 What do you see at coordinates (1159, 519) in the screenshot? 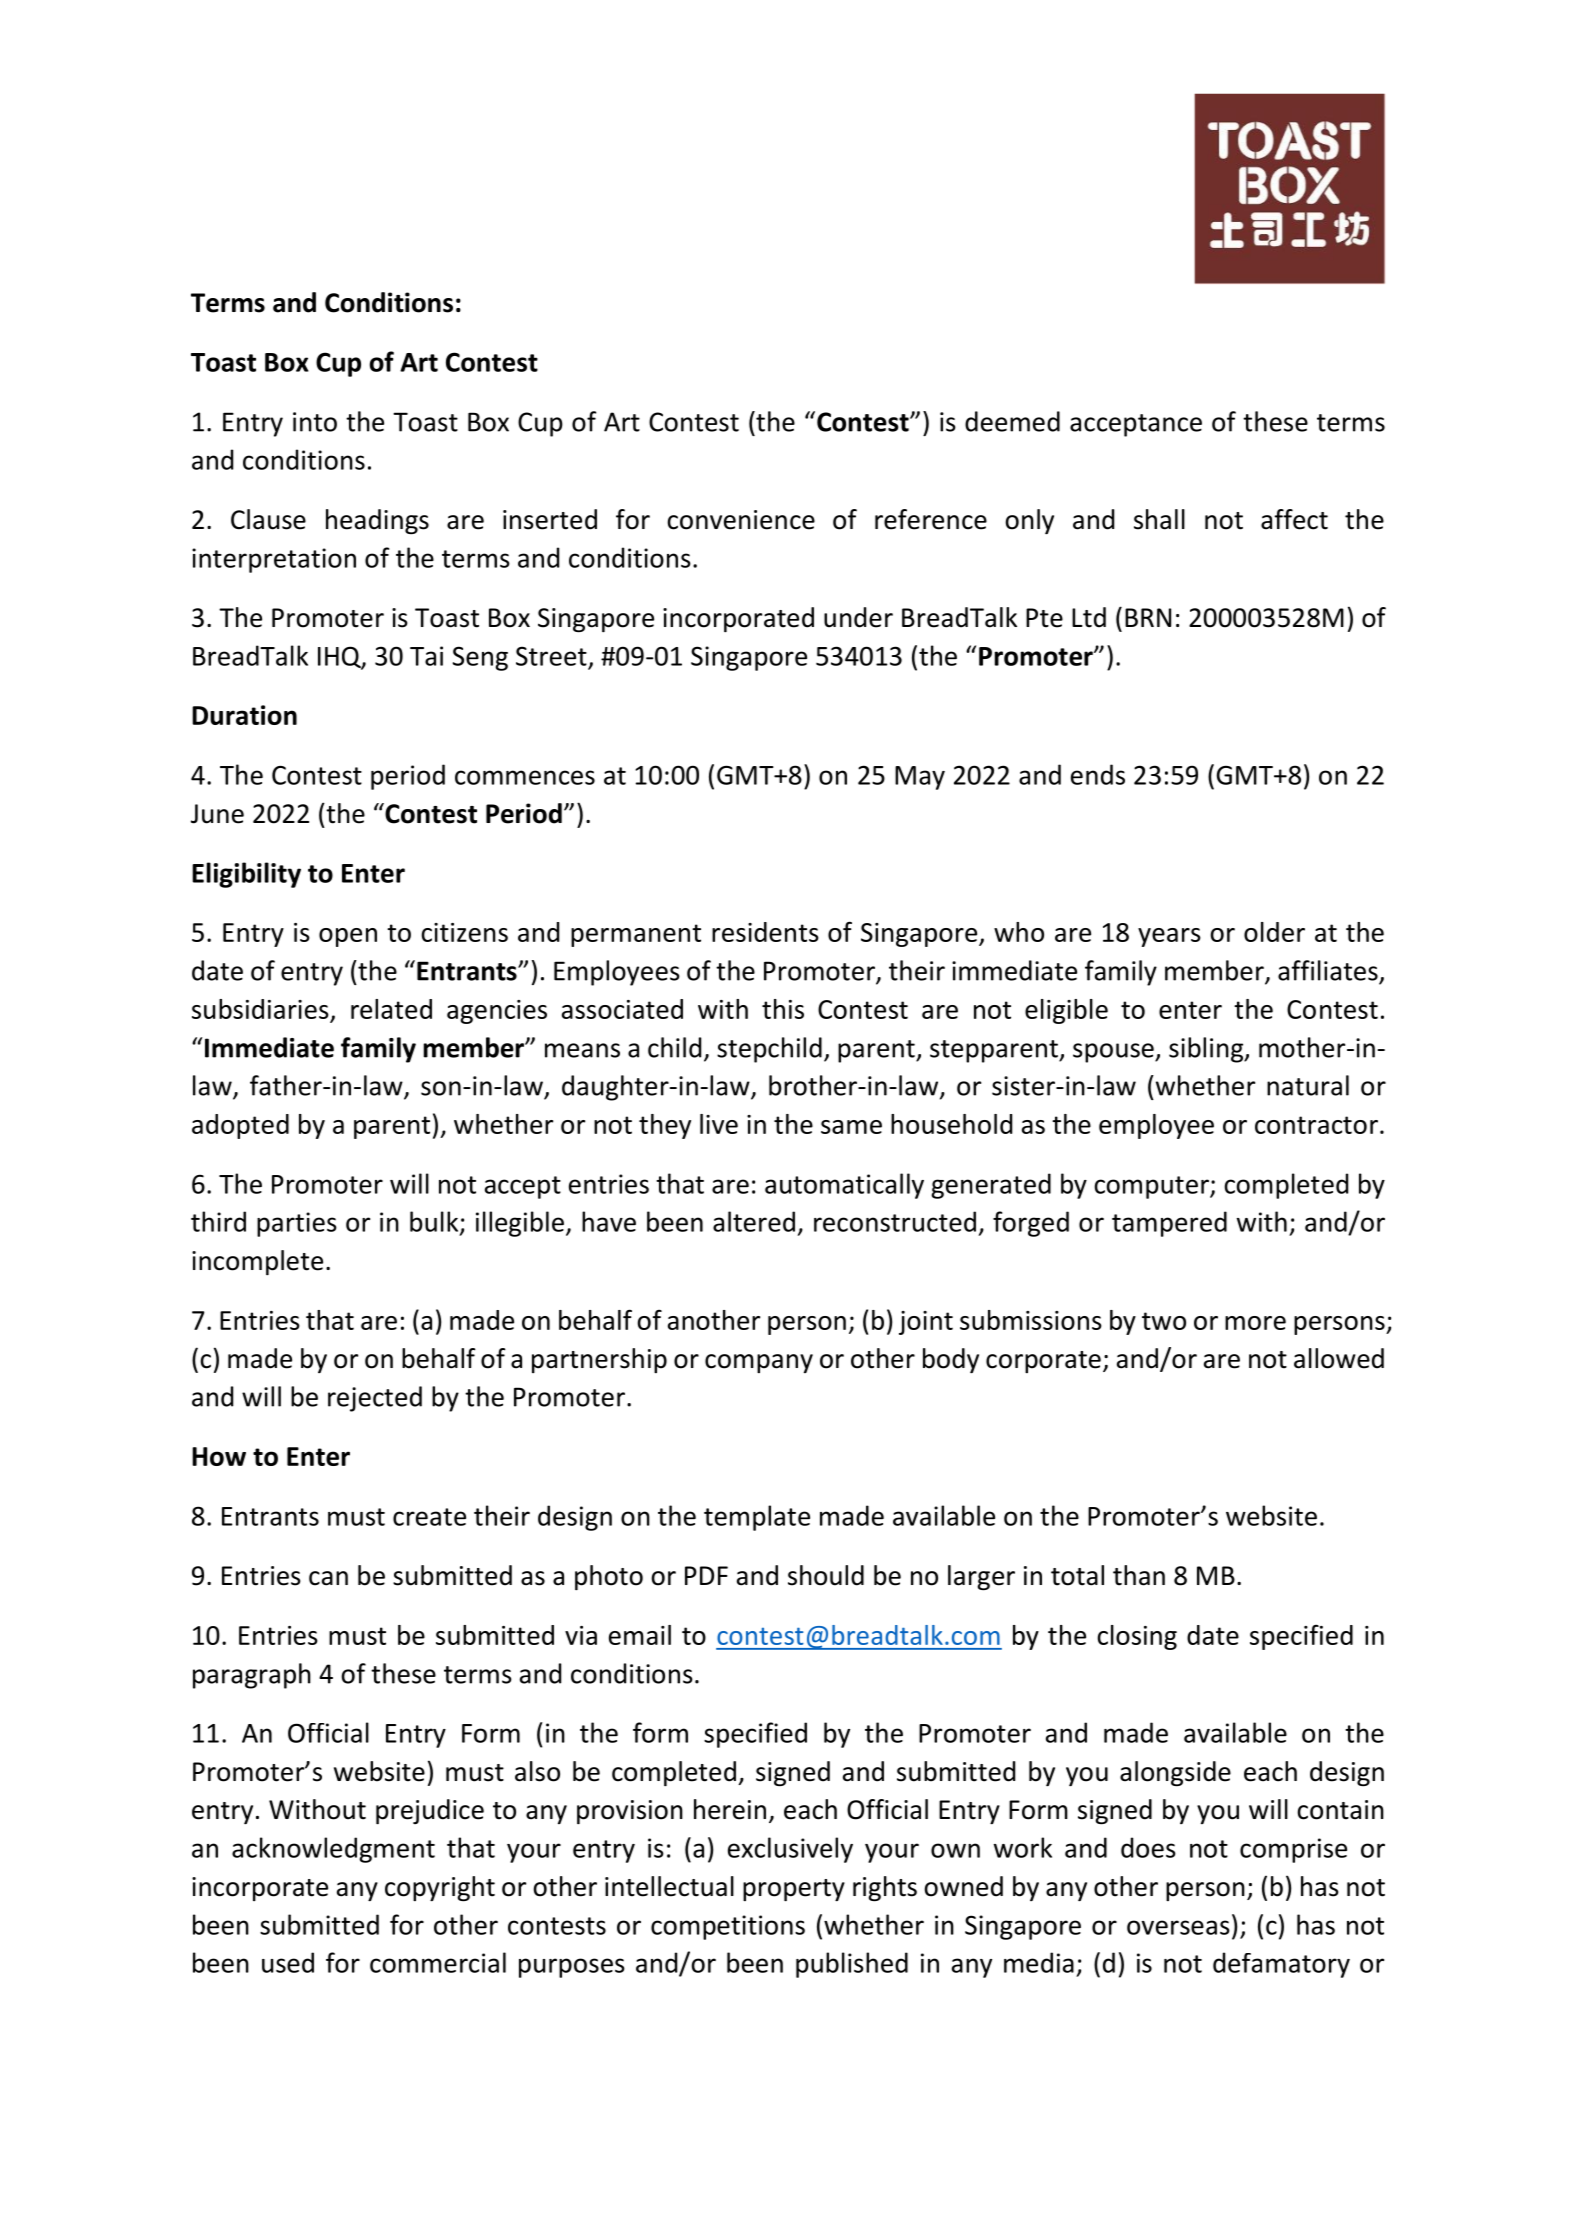
I see `shall` at bounding box center [1159, 519].
